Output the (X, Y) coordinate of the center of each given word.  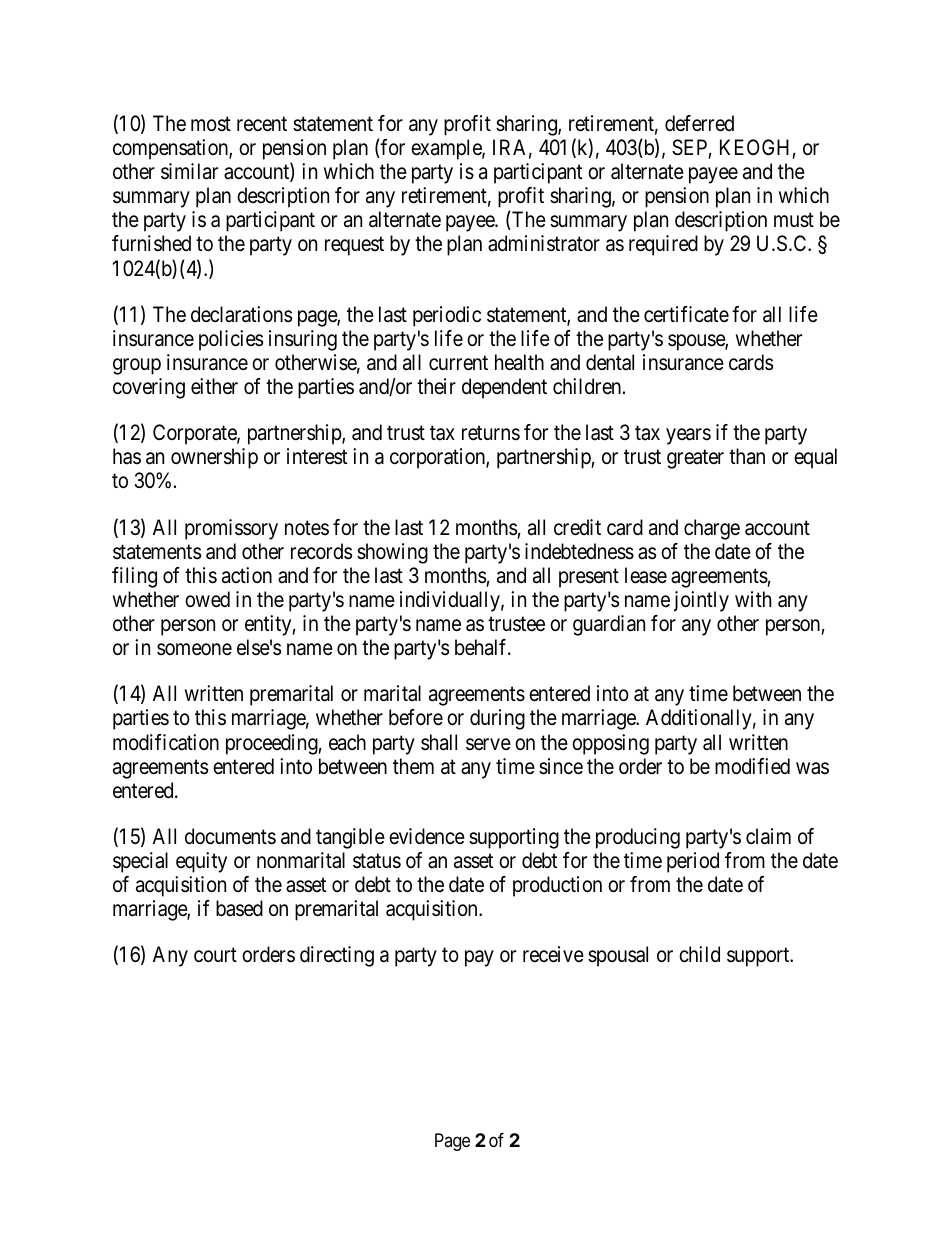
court (215, 955)
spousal (618, 956)
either (214, 386)
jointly (701, 601)
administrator (544, 243)
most (211, 124)
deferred (699, 123)
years (688, 436)
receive (553, 954)
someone (194, 650)
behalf (482, 647)
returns (491, 433)
